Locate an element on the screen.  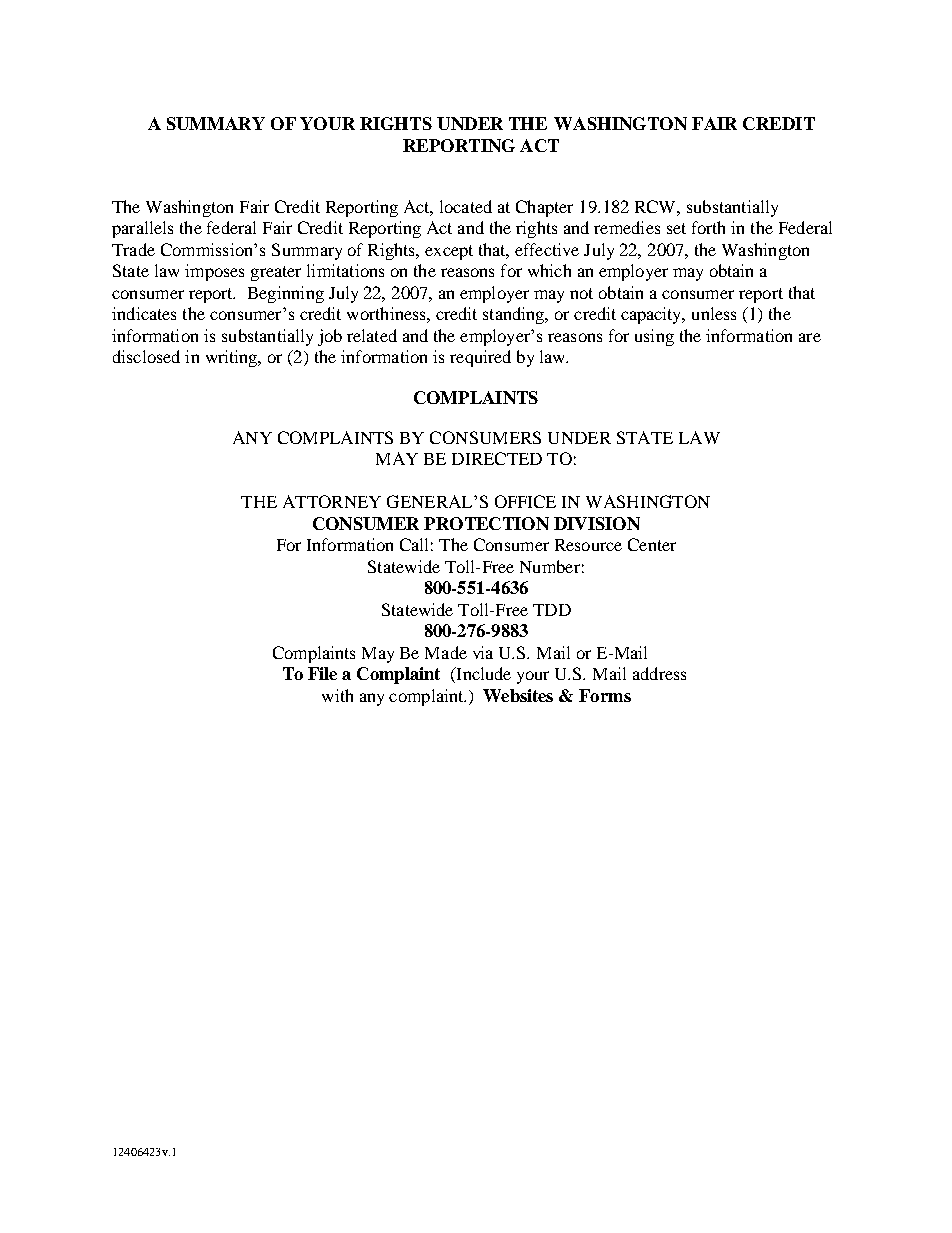
File is located at coordinates (322, 673).
